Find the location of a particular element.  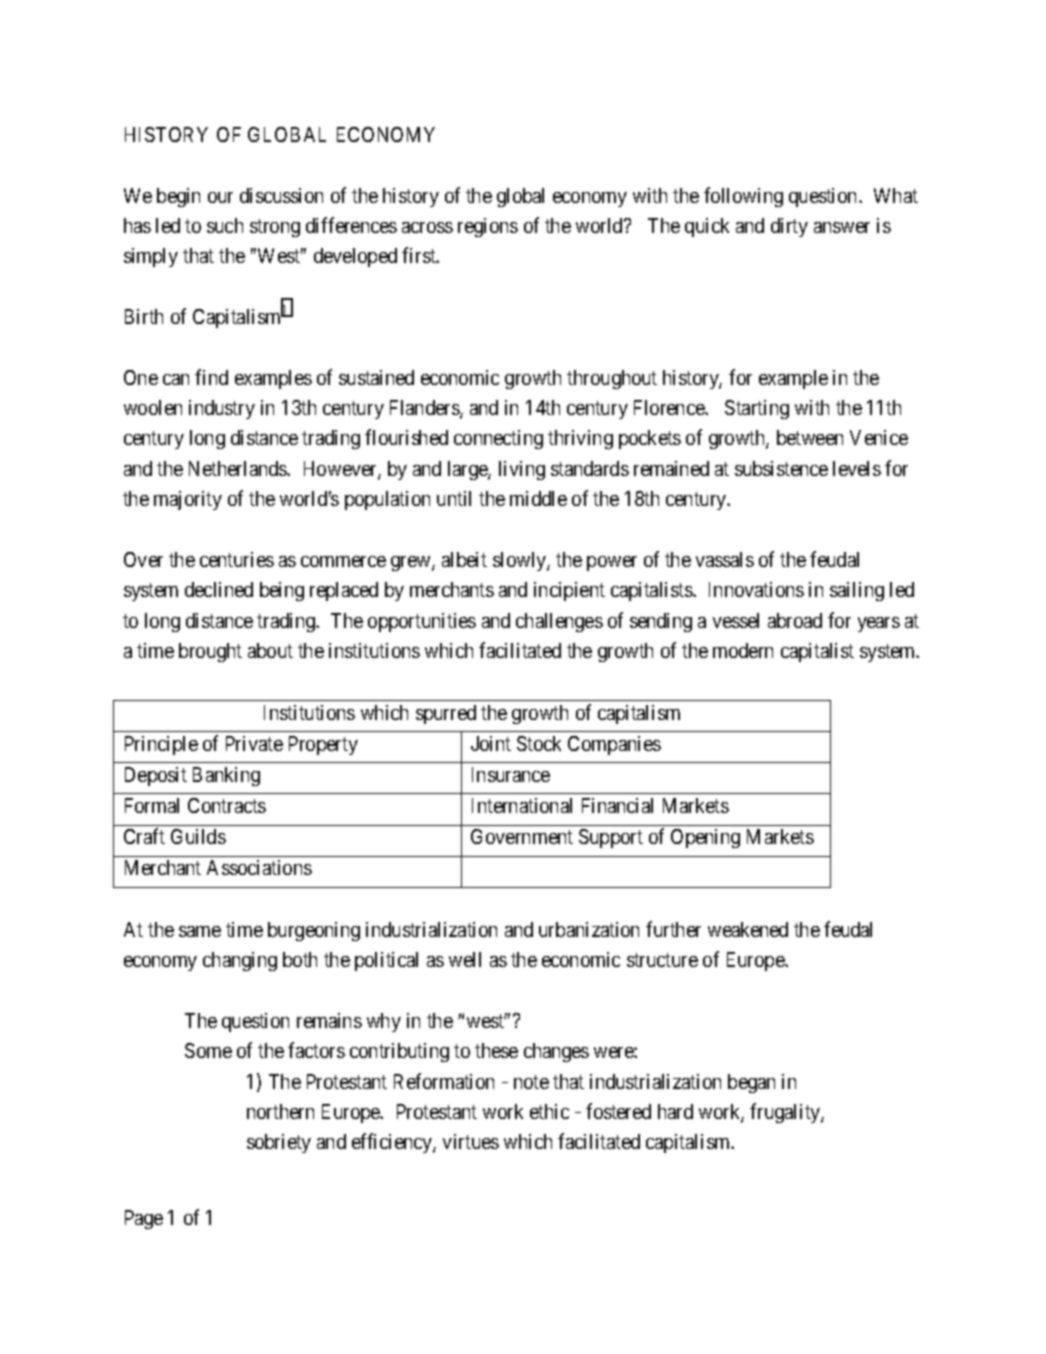

centuries is located at coordinates (237, 559).
